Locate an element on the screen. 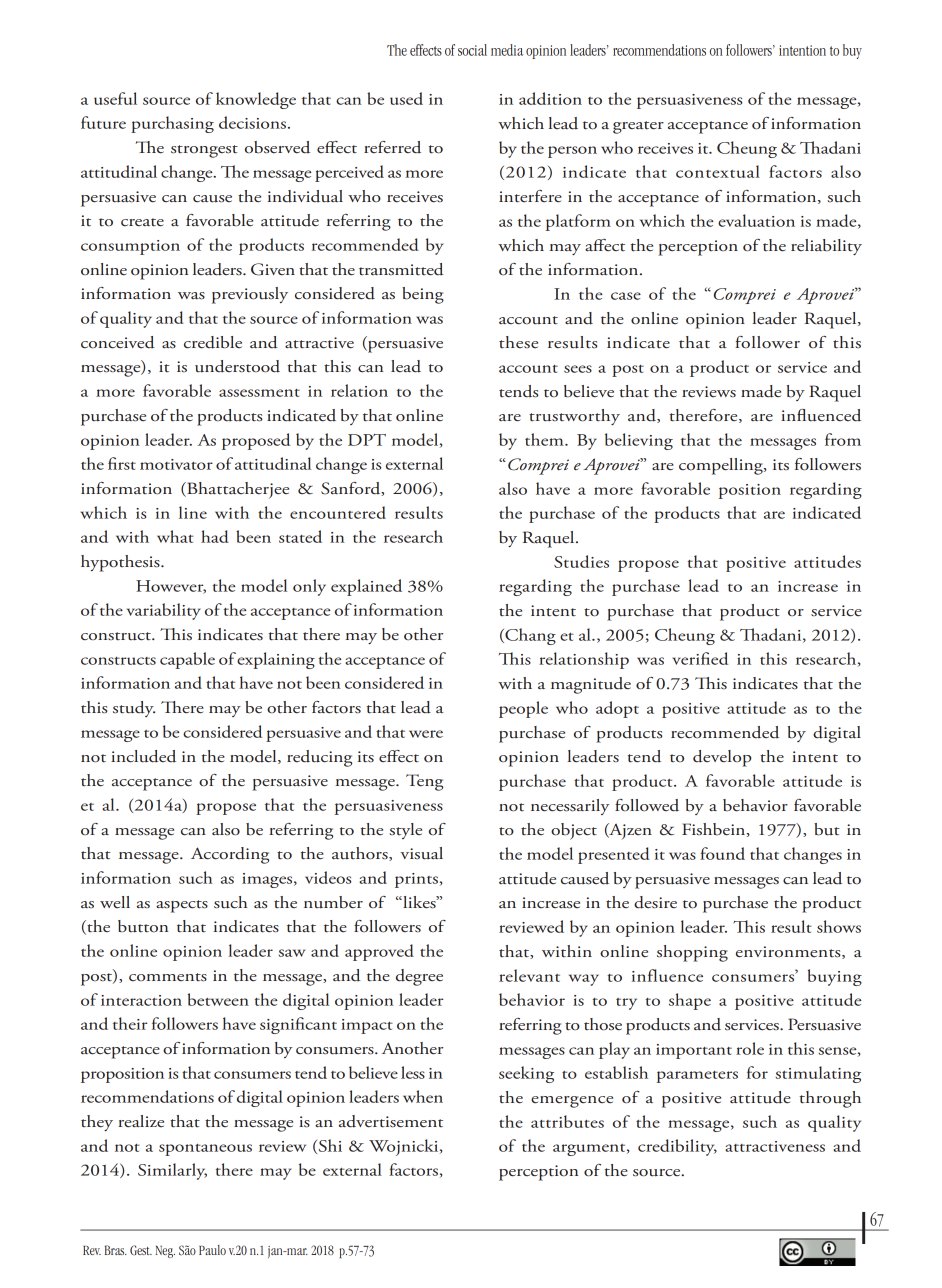  credibility is located at coordinates (677, 1147).
